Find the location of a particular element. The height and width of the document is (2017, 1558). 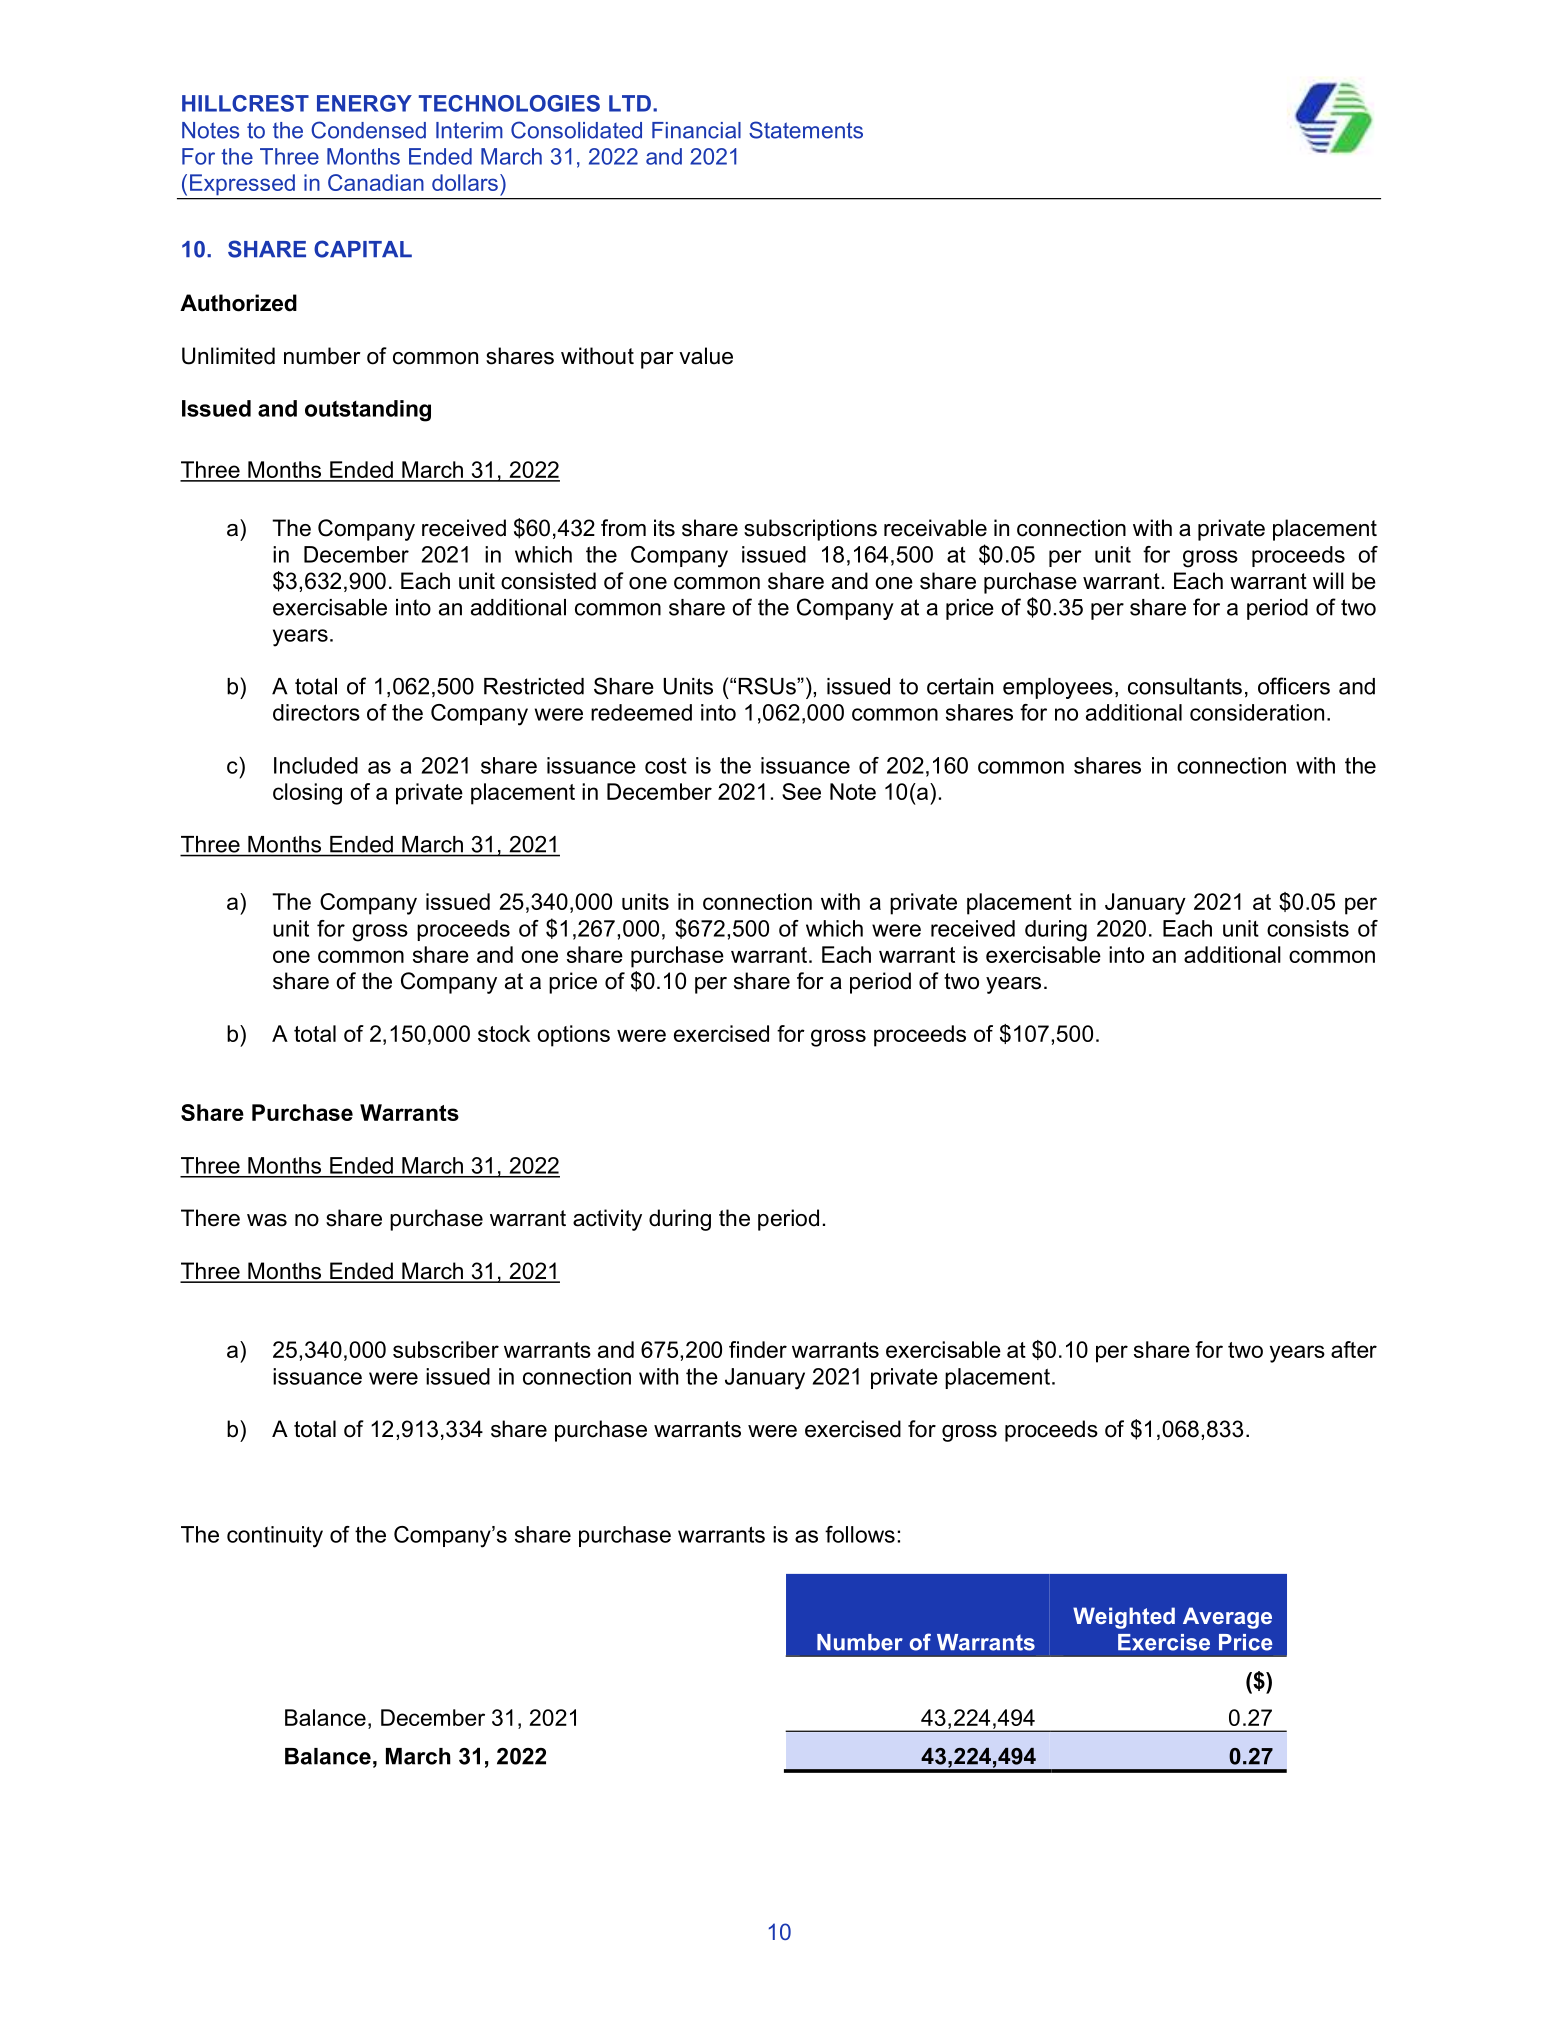

Condensed is located at coordinates (368, 130).
